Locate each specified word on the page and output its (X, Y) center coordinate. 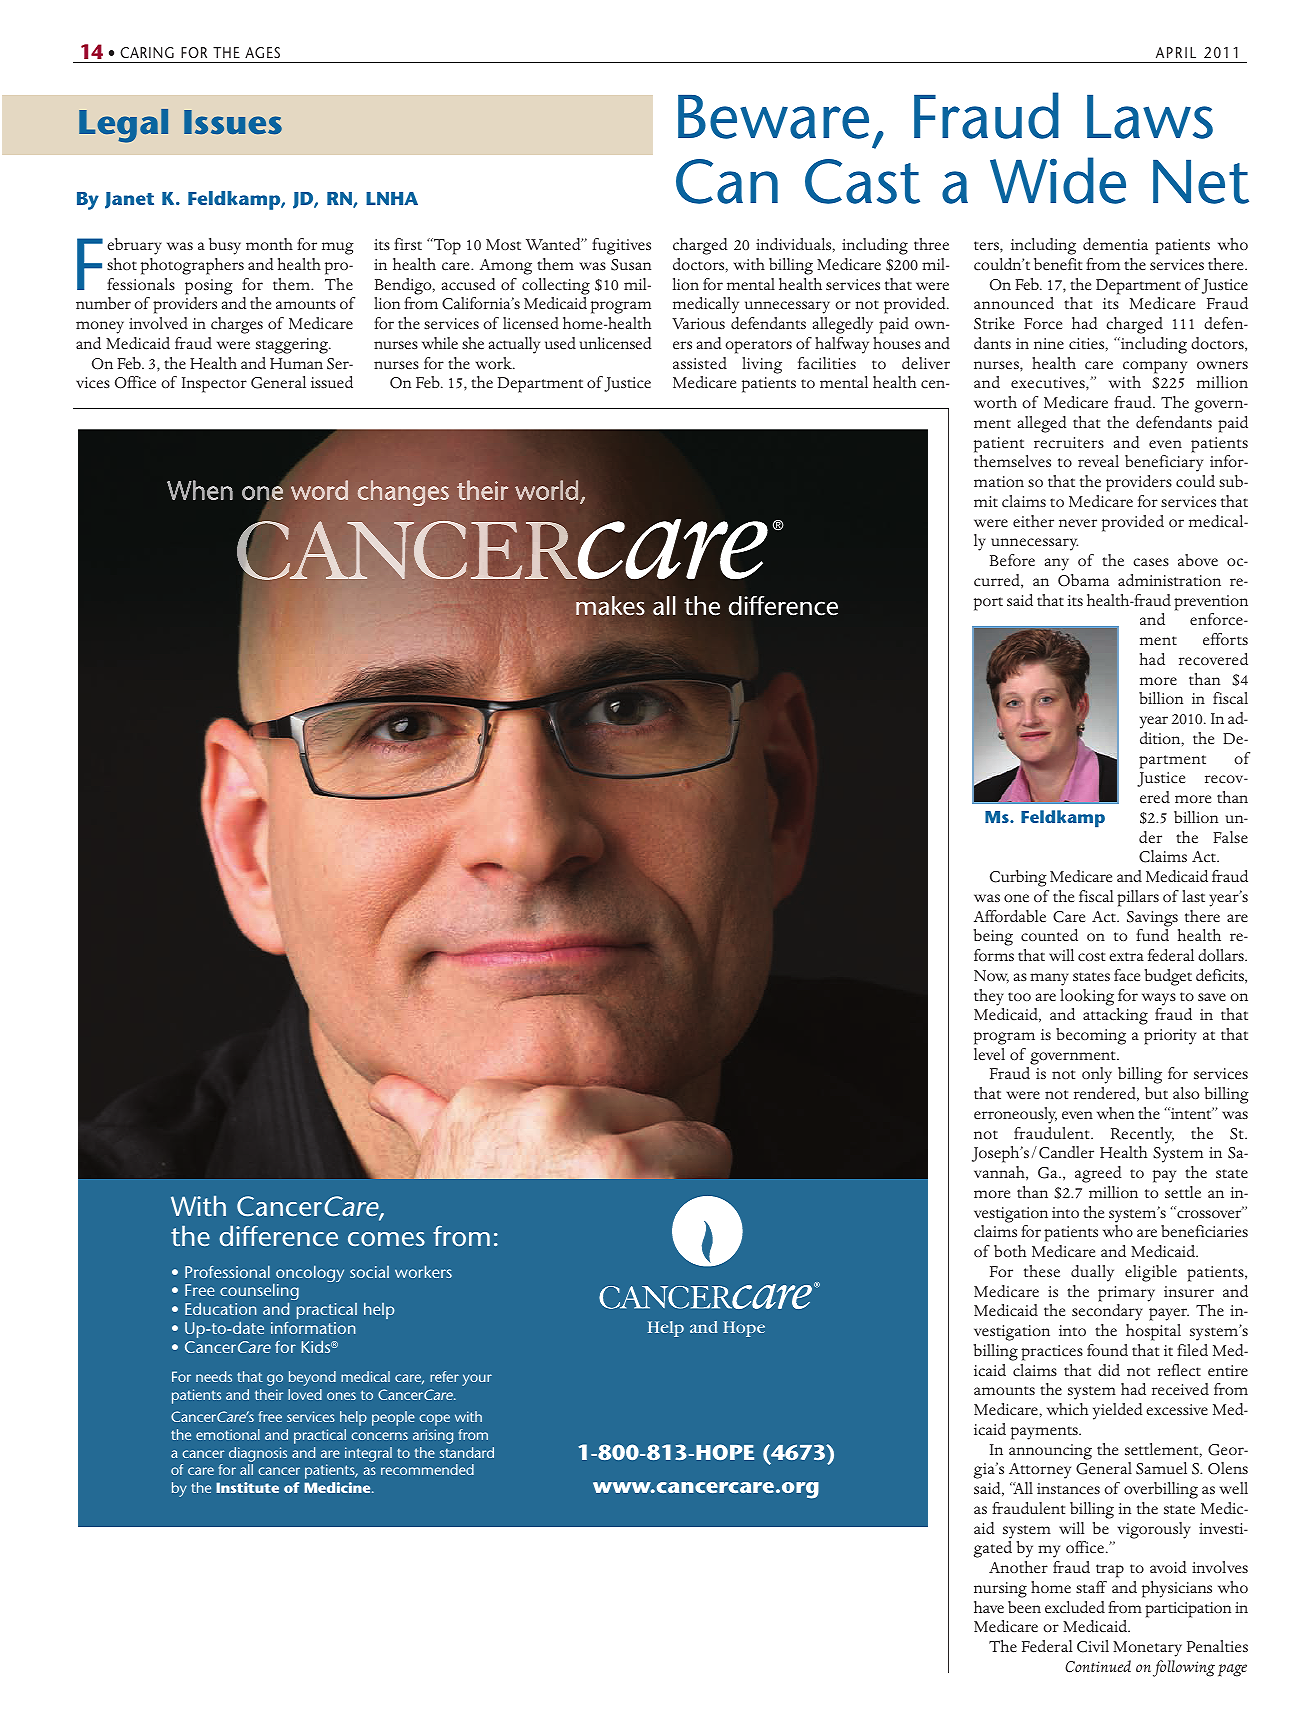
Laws (1150, 117)
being (993, 937)
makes (610, 606)
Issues (233, 122)
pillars (1138, 898)
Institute (247, 1487)
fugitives (621, 246)
